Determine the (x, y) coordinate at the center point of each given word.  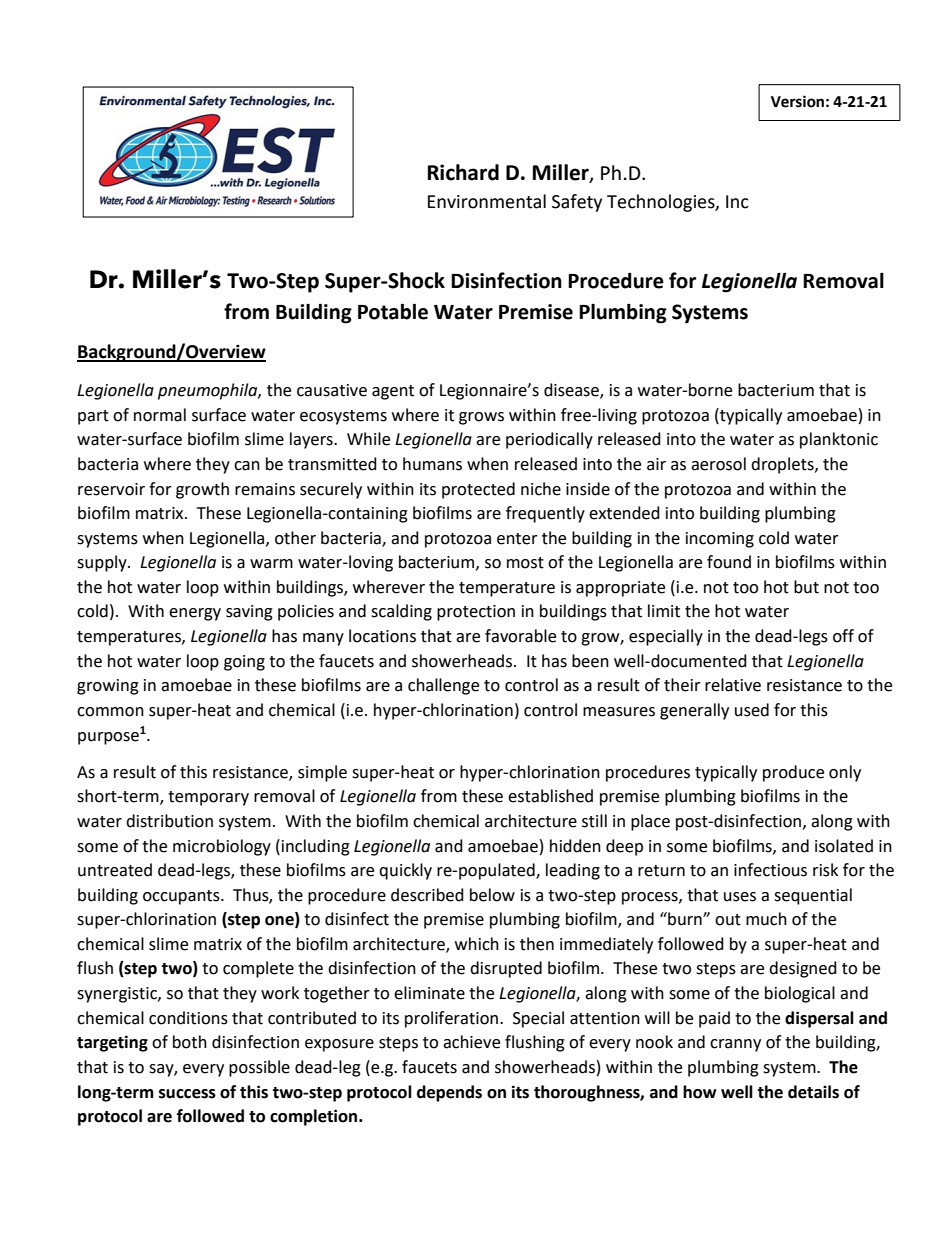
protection (476, 613)
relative (733, 685)
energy (195, 614)
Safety (577, 203)
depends (449, 1093)
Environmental (487, 201)
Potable (393, 311)
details (813, 1092)
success (187, 1094)
